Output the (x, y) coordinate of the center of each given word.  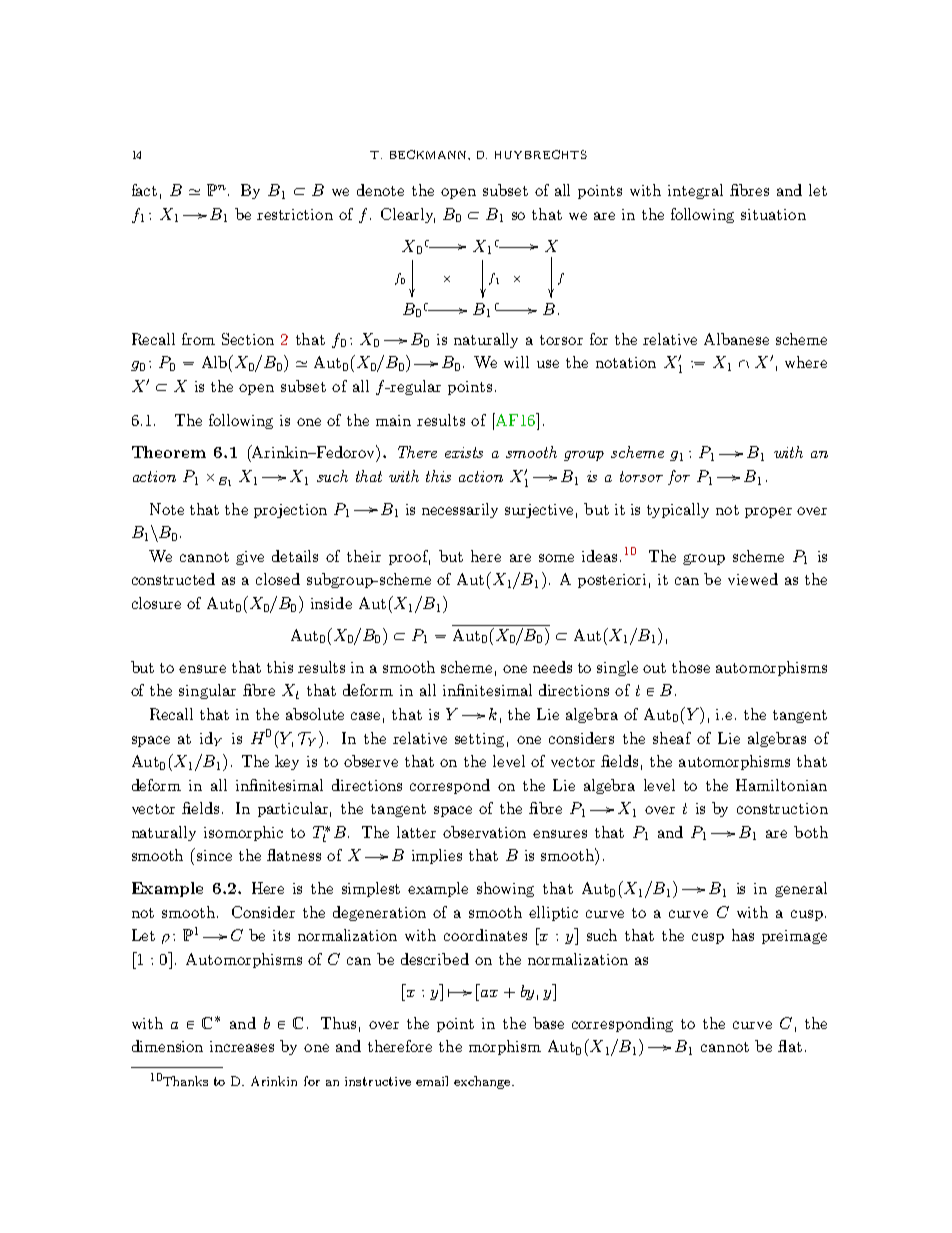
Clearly (408, 215)
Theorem (169, 452)
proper (768, 512)
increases (242, 1046)
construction (782, 808)
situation (773, 214)
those (691, 667)
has (743, 935)
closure (156, 603)
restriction (295, 214)
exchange (483, 1082)
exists (464, 452)
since (214, 855)
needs (552, 667)
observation (484, 832)
